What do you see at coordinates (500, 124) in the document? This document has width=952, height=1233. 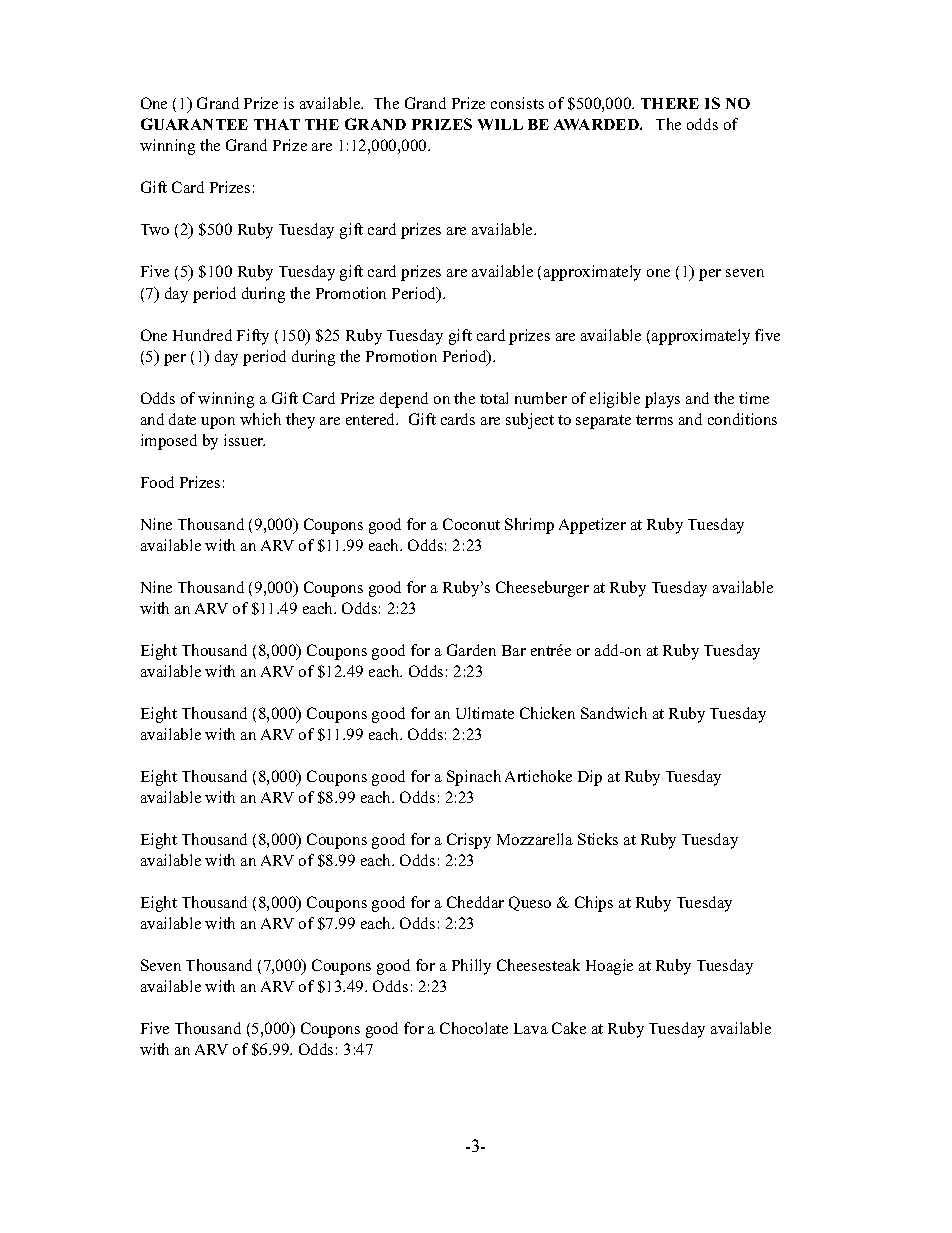 I see `WILL` at bounding box center [500, 124].
